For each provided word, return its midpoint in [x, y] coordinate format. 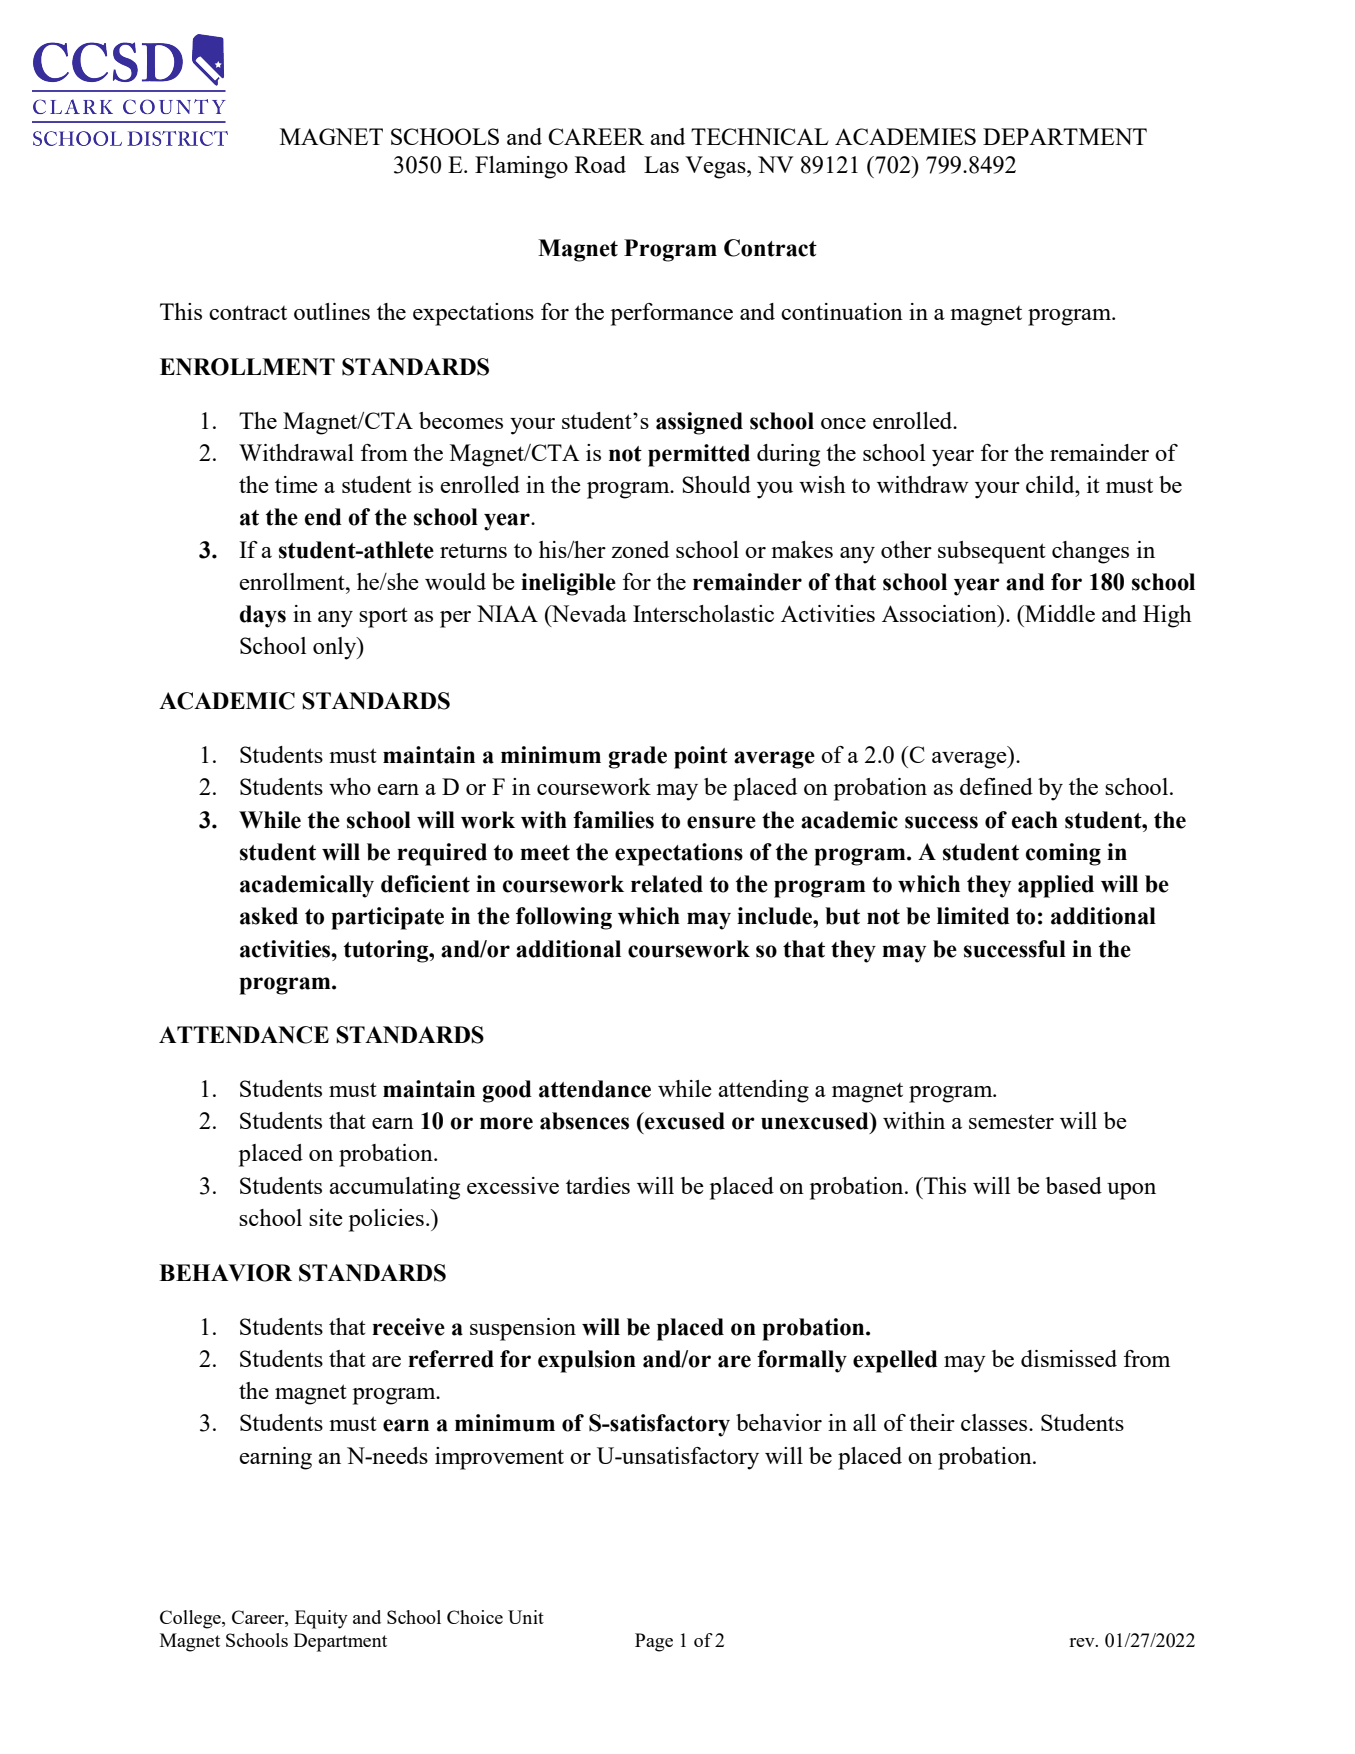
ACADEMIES [905, 136]
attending [763, 1091]
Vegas [716, 167]
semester [1011, 1121]
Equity [321, 1619]
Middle [1059, 613]
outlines [332, 311]
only [336, 648]
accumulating [394, 1188]
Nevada [588, 615]
